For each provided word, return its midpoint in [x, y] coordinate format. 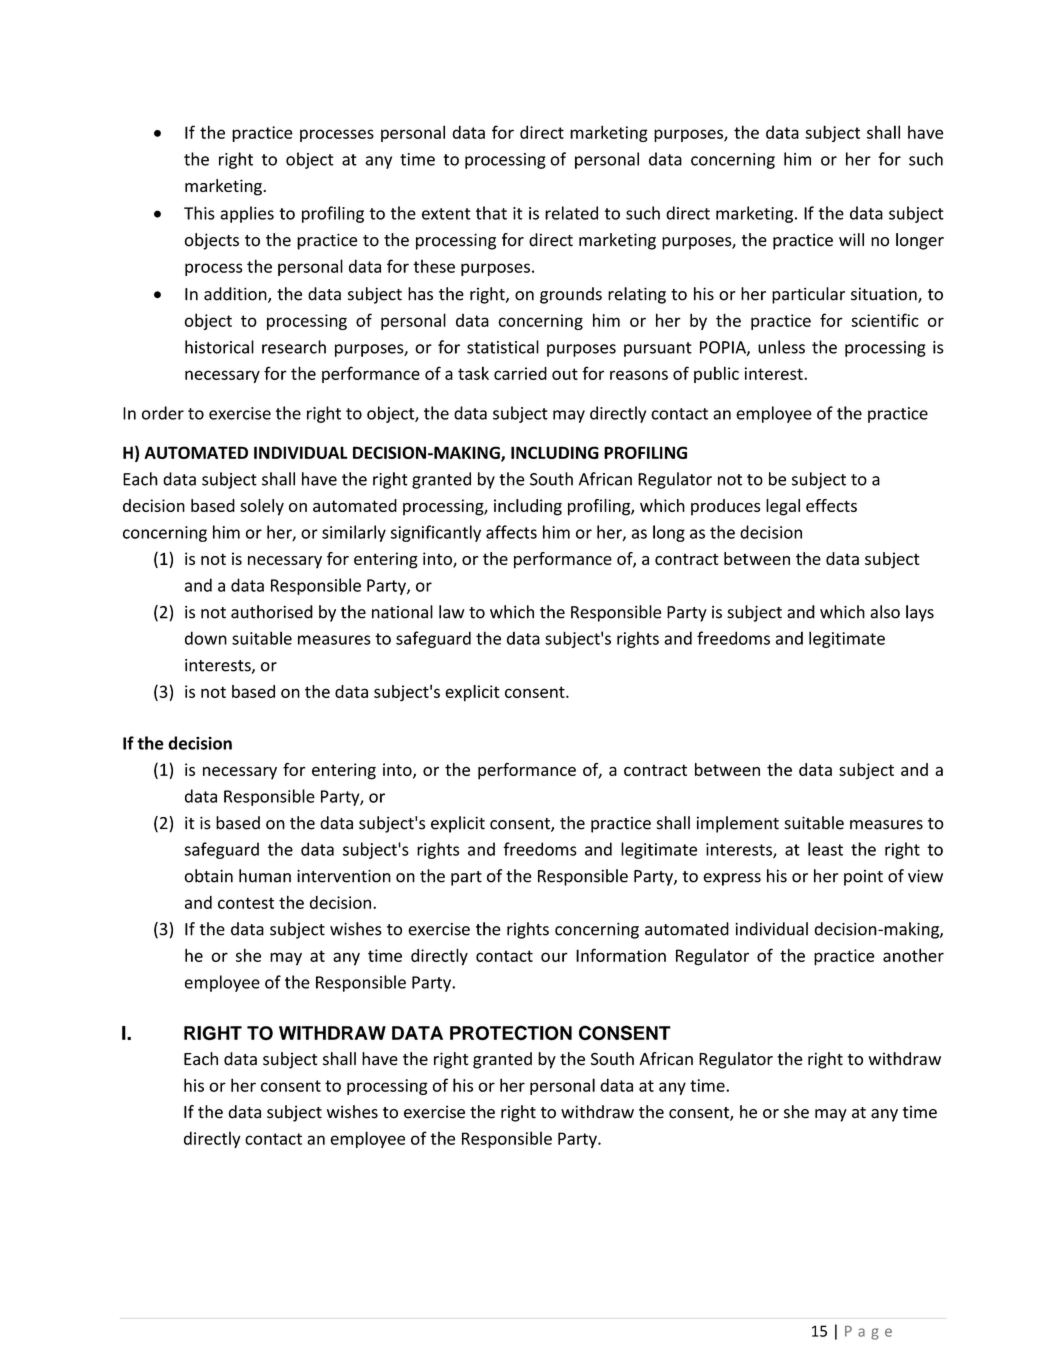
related [571, 213]
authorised [272, 612]
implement [738, 824]
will [851, 239]
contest [246, 903]
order [163, 413]
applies [247, 214]
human [265, 876]
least [825, 849]
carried [520, 373]
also [885, 612]
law [452, 612]
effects [831, 505]
